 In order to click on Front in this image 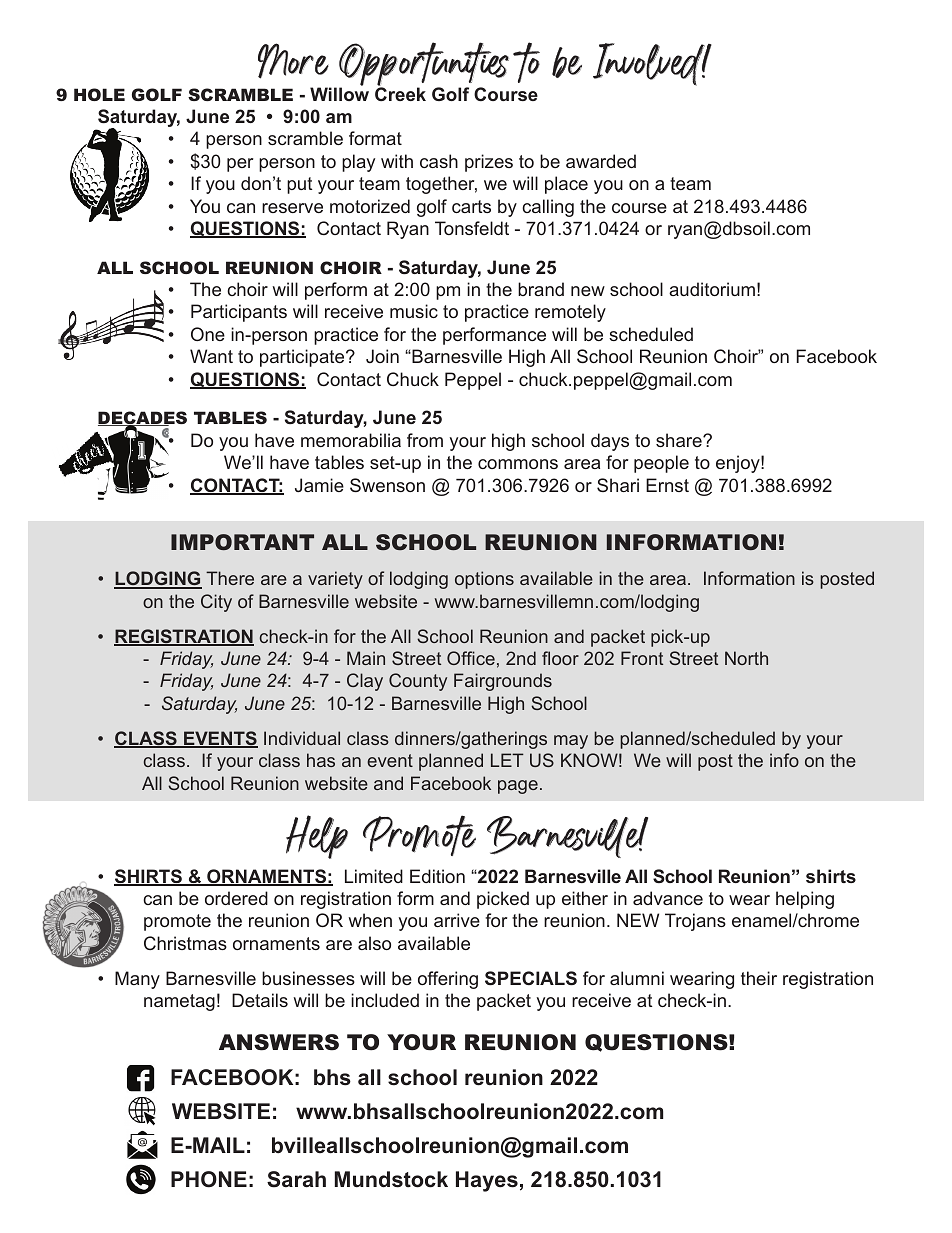, I will do `click(642, 658)`.
